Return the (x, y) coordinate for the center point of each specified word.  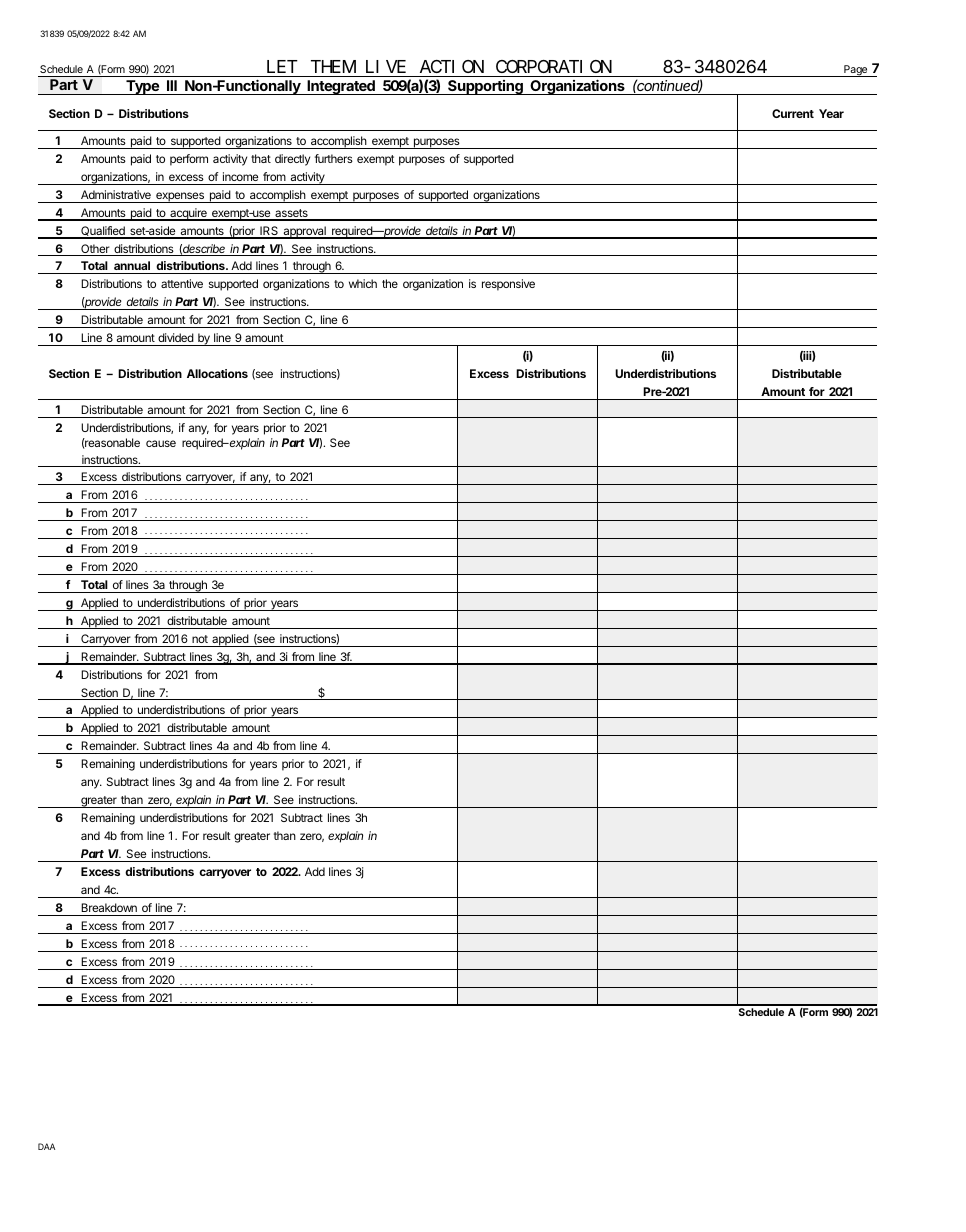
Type (142, 87)
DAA (46, 1146)
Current (793, 113)
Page (856, 71)
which (363, 283)
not (200, 639)
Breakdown (109, 907)
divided (176, 337)
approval (304, 232)
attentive (182, 283)
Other (95, 250)
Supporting (485, 87)
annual (132, 267)
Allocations (217, 373)
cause (161, 443)
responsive (508, 285)
